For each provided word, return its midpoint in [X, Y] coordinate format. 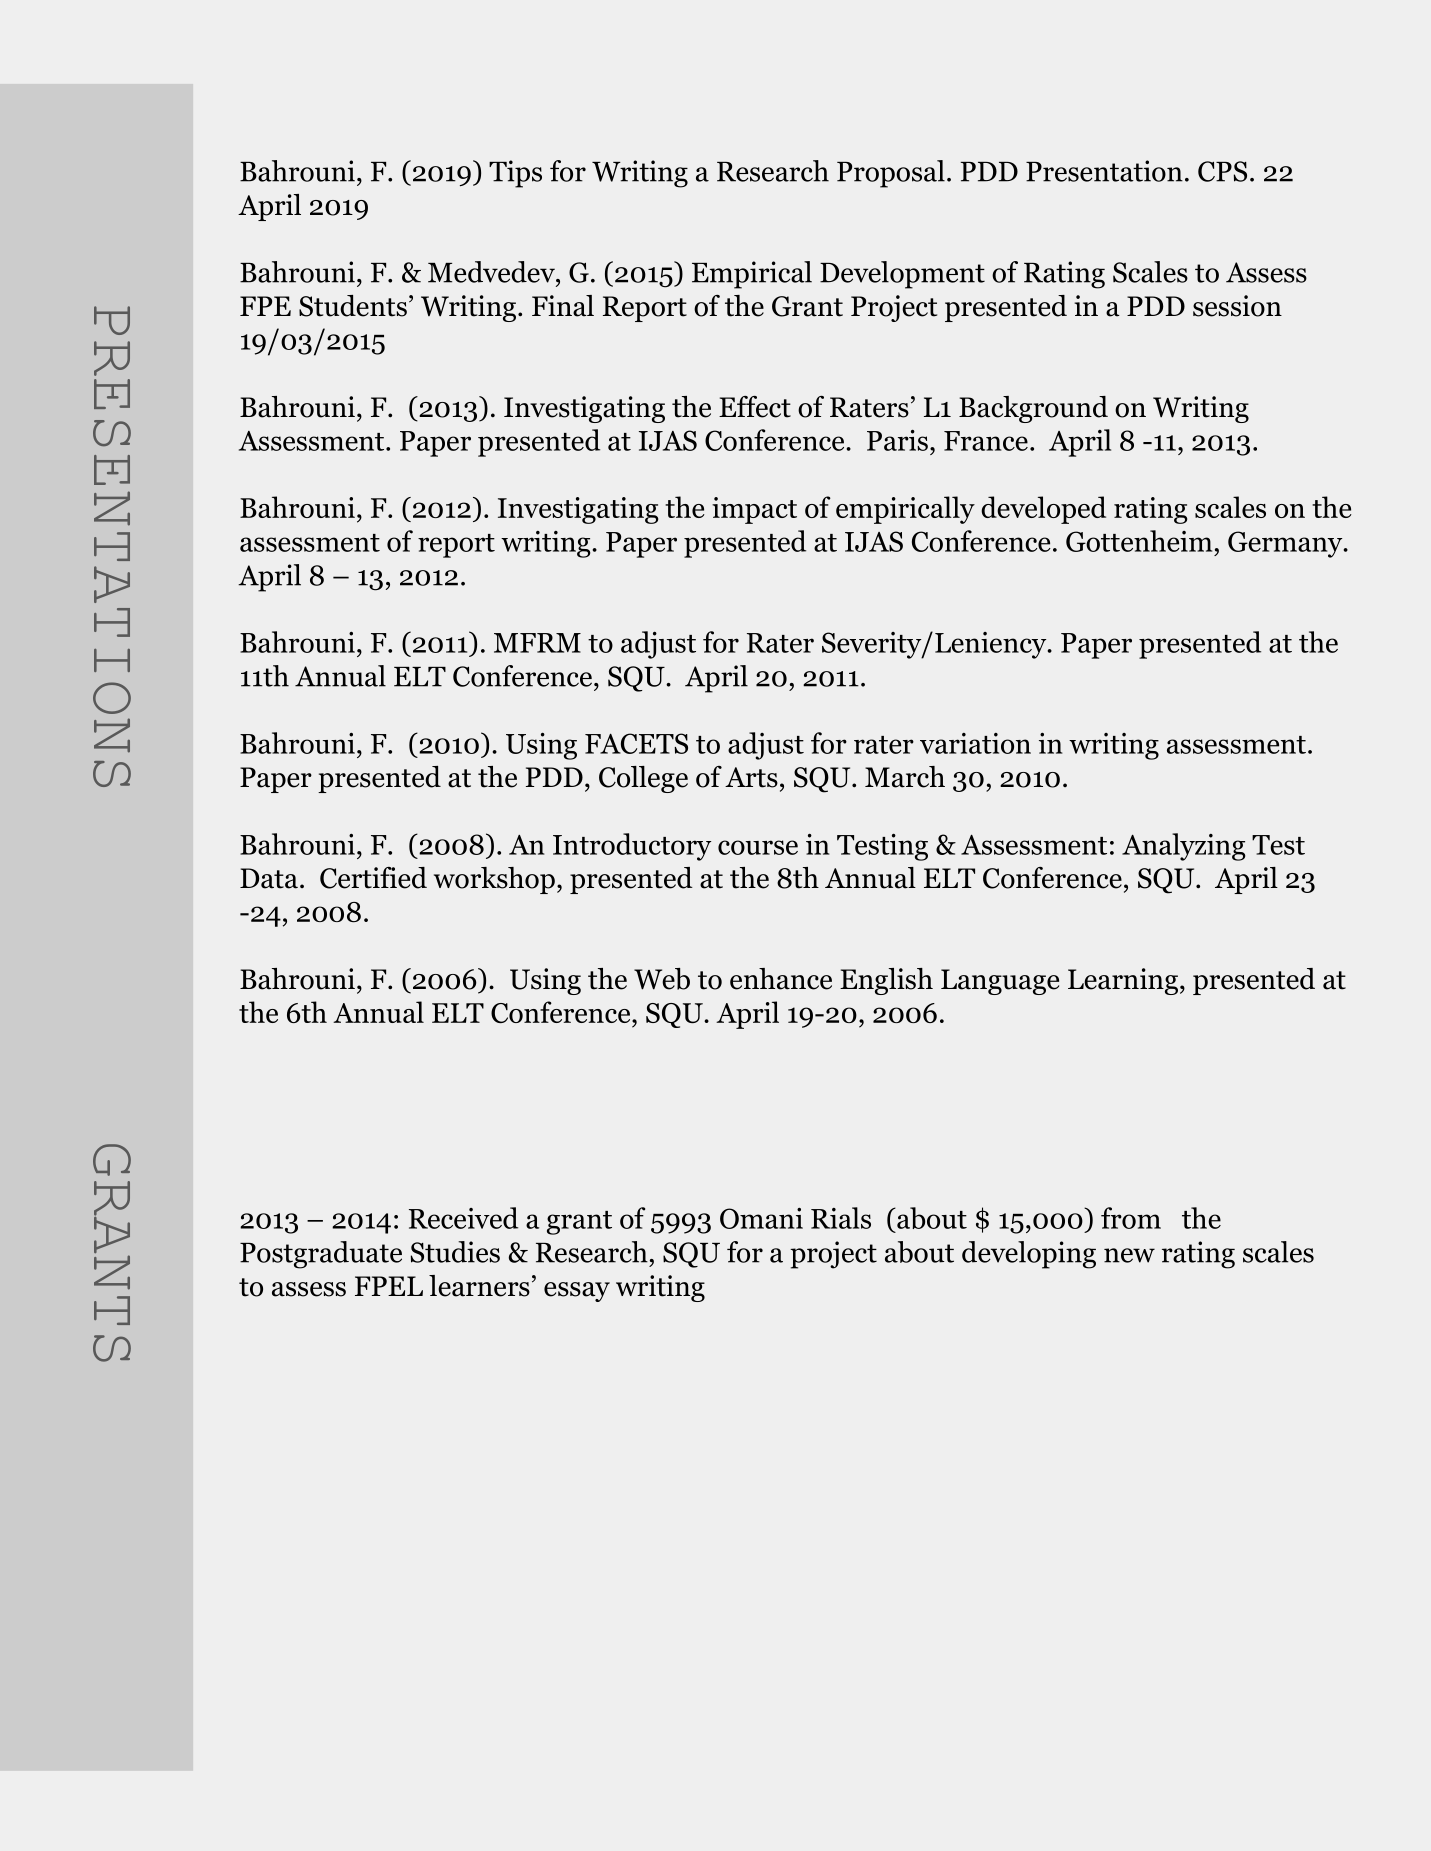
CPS [1222, 171]
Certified [373, 878]
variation [975, 743]
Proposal [891, 174]
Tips [515, 174]
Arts [751, 777]
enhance [781, 979]
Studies [455, 1252]
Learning [1123, 981]
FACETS [636, 743]
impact [754, 510]
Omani [761, 1218]
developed [1043, 510]
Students [353, 306]
